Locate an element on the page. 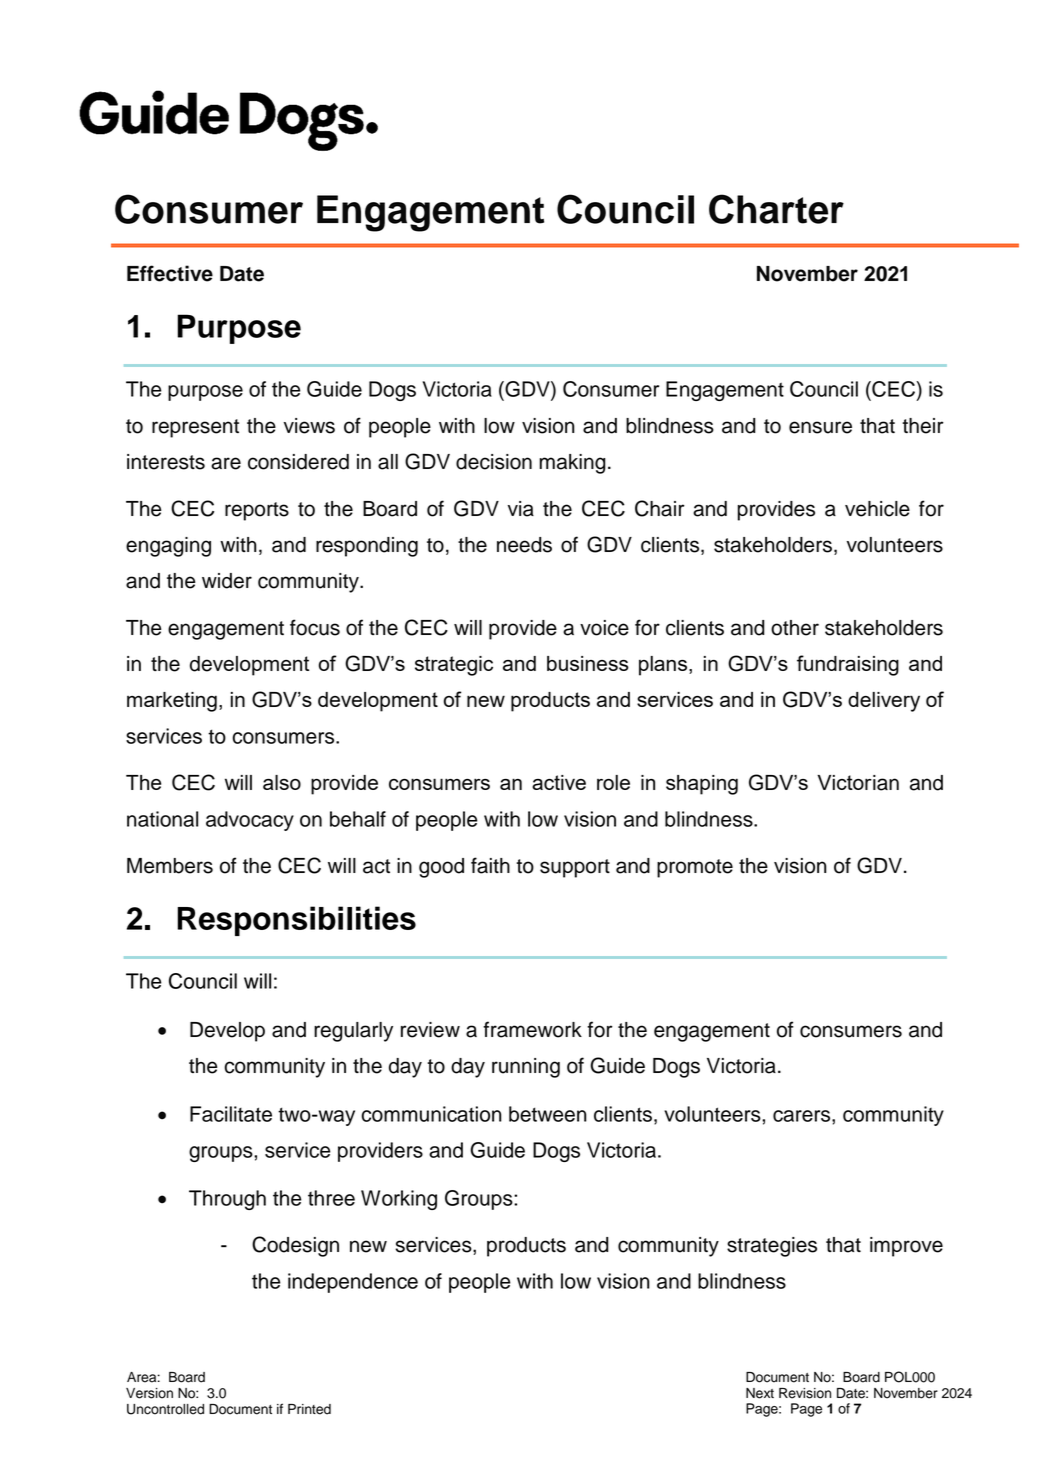 The image size is (1041, 1472). shaping is located at coordinates (702, 785).
